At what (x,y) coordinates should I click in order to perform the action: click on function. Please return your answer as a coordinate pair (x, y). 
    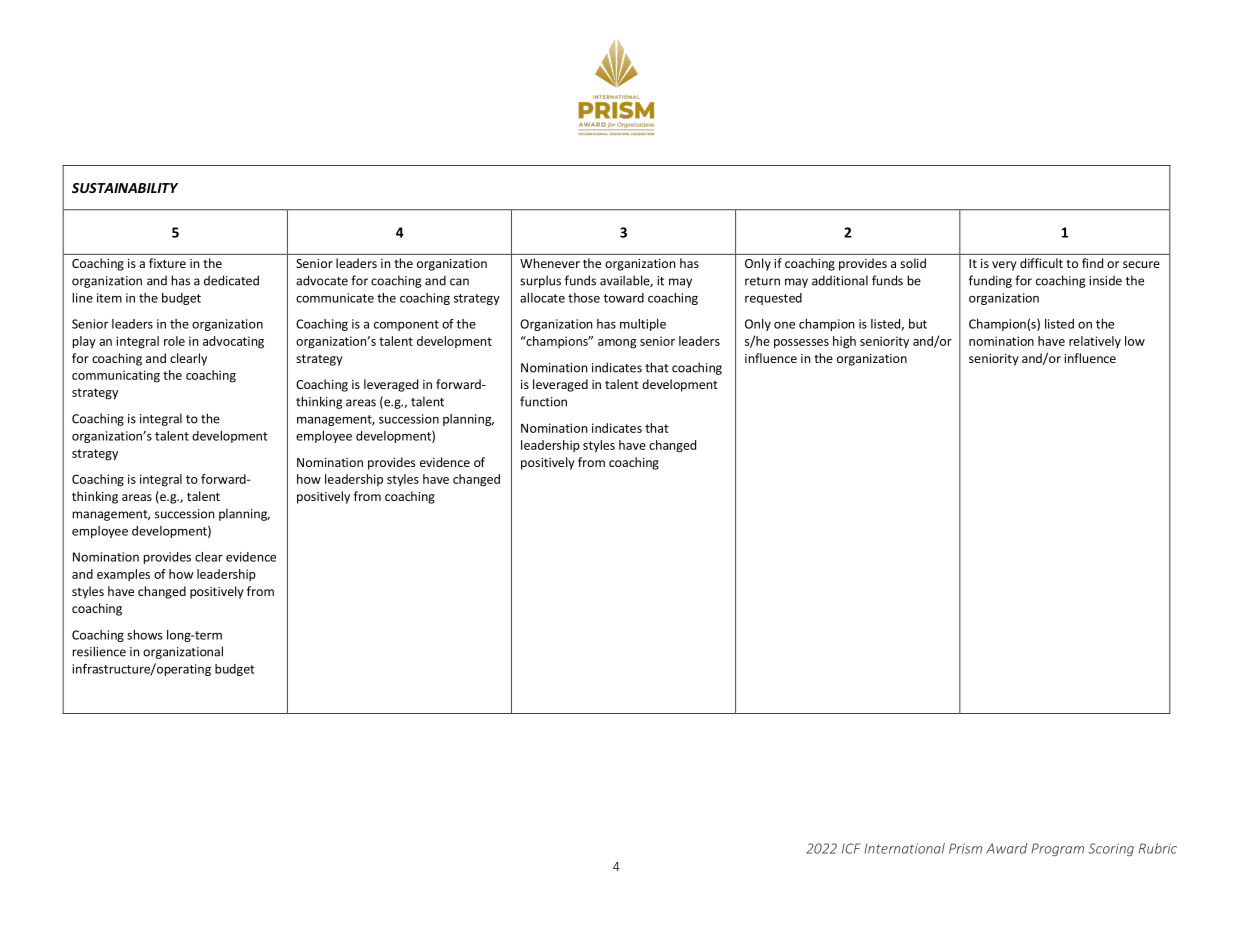
    Looking at the image, I should click on (543, 401).
